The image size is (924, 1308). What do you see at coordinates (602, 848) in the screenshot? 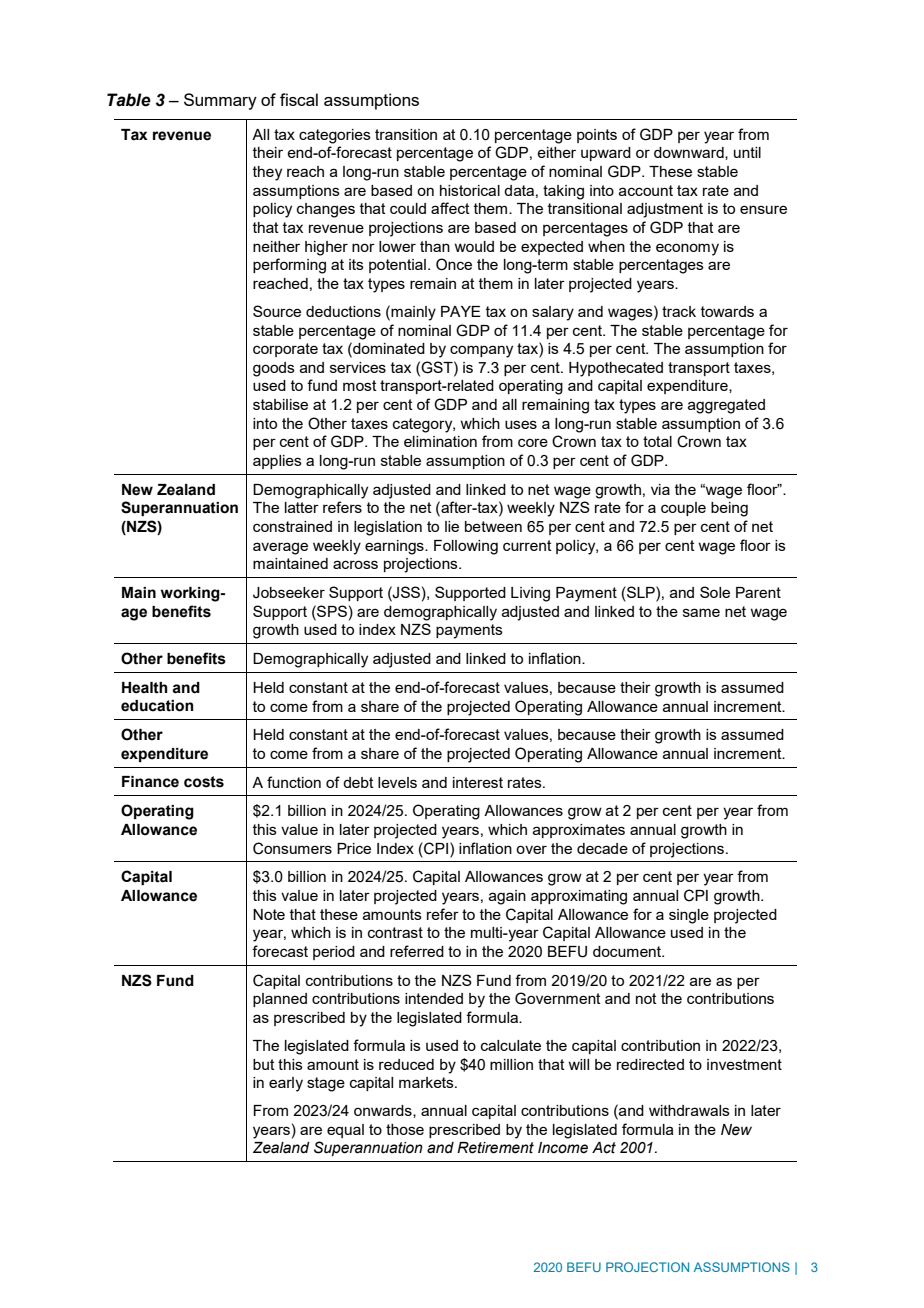
I see `decade` at bounding box center [602, 848].
